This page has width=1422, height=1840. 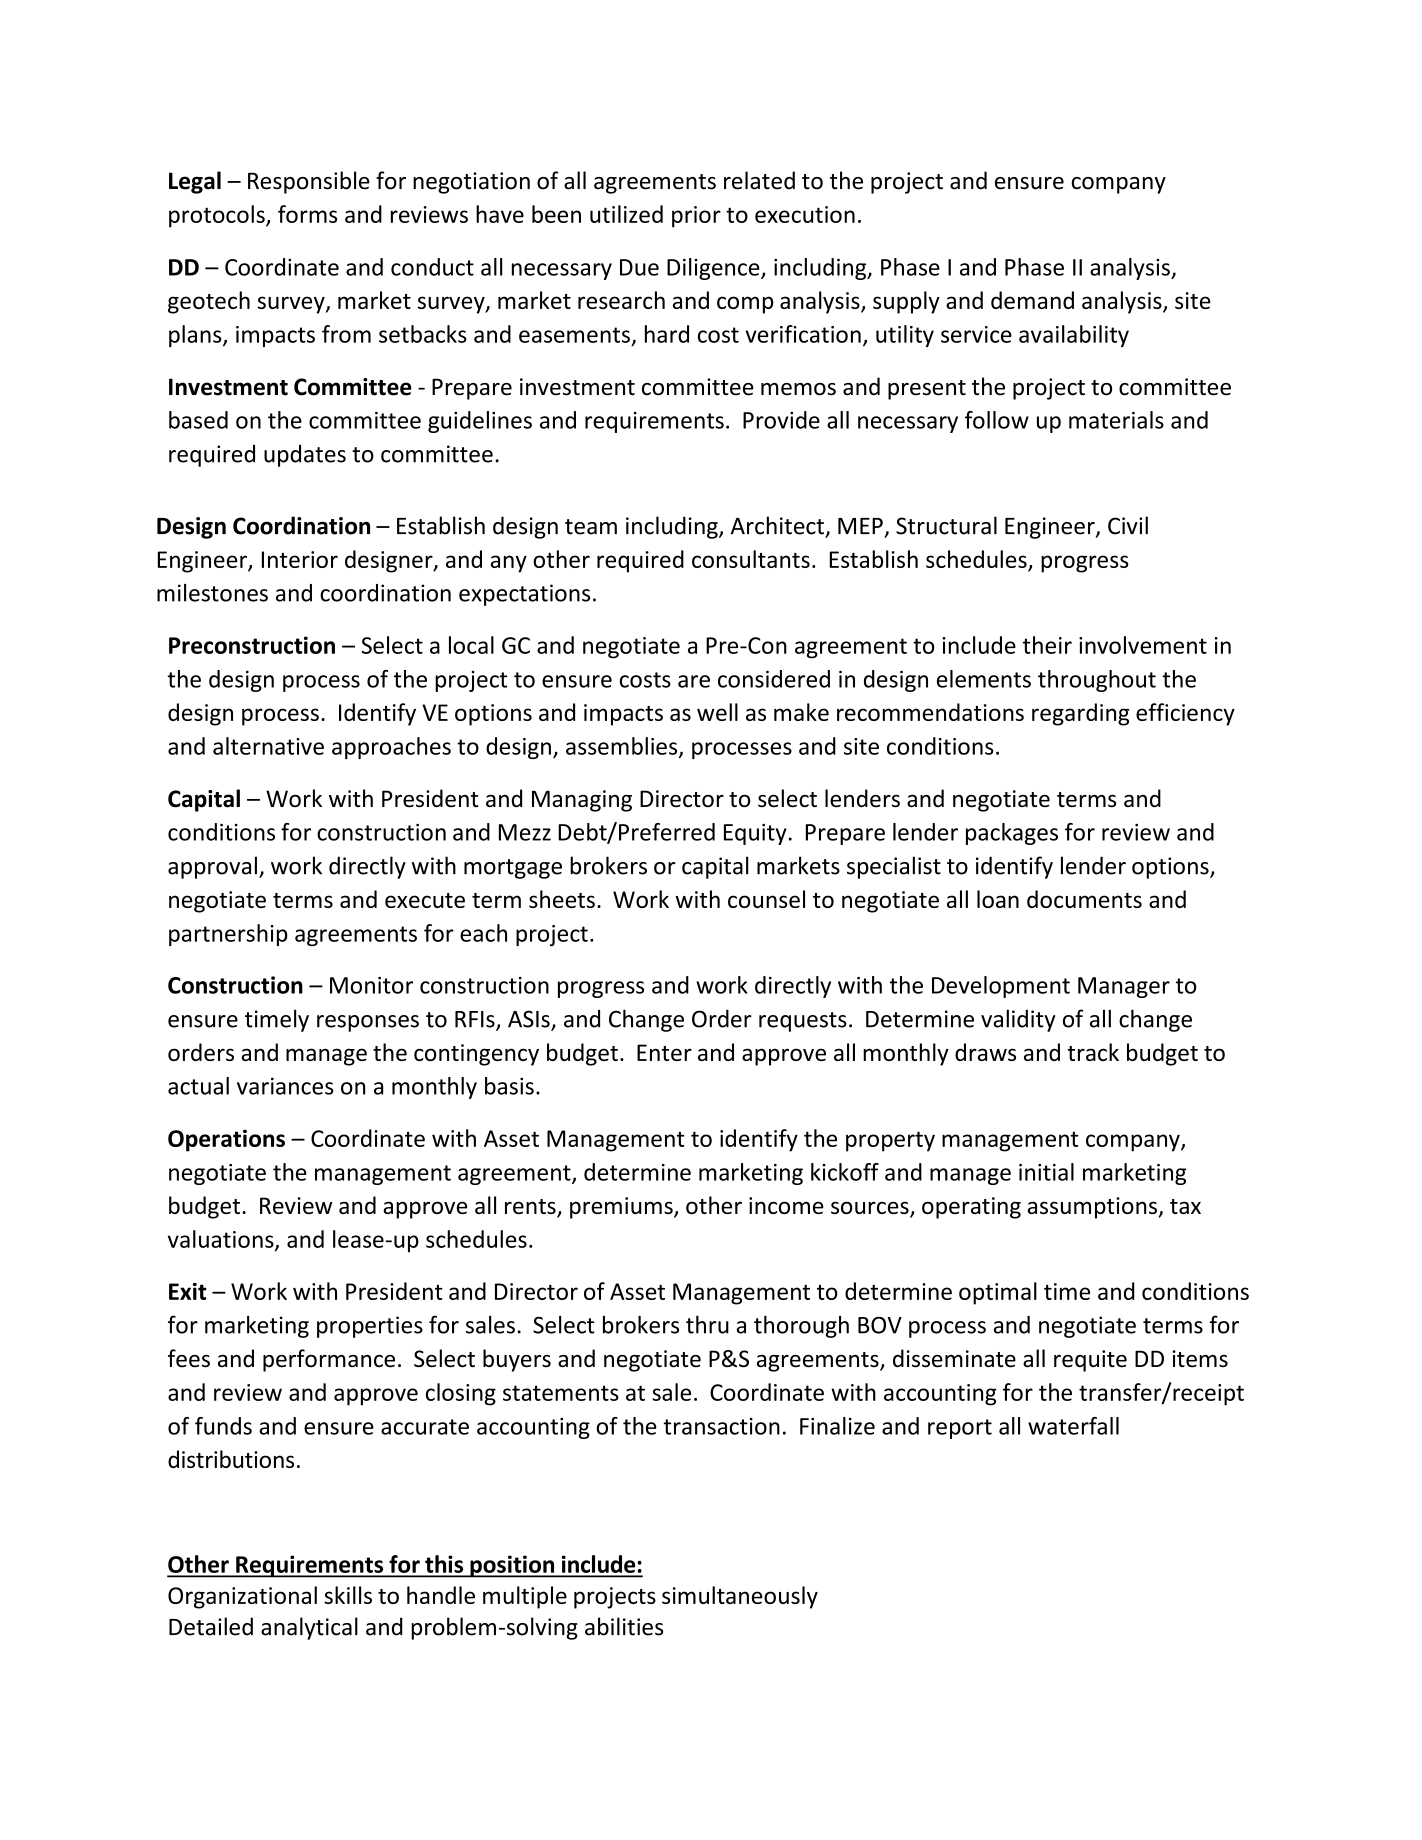 I want to click on properties, so click(x=370, y=1327).
